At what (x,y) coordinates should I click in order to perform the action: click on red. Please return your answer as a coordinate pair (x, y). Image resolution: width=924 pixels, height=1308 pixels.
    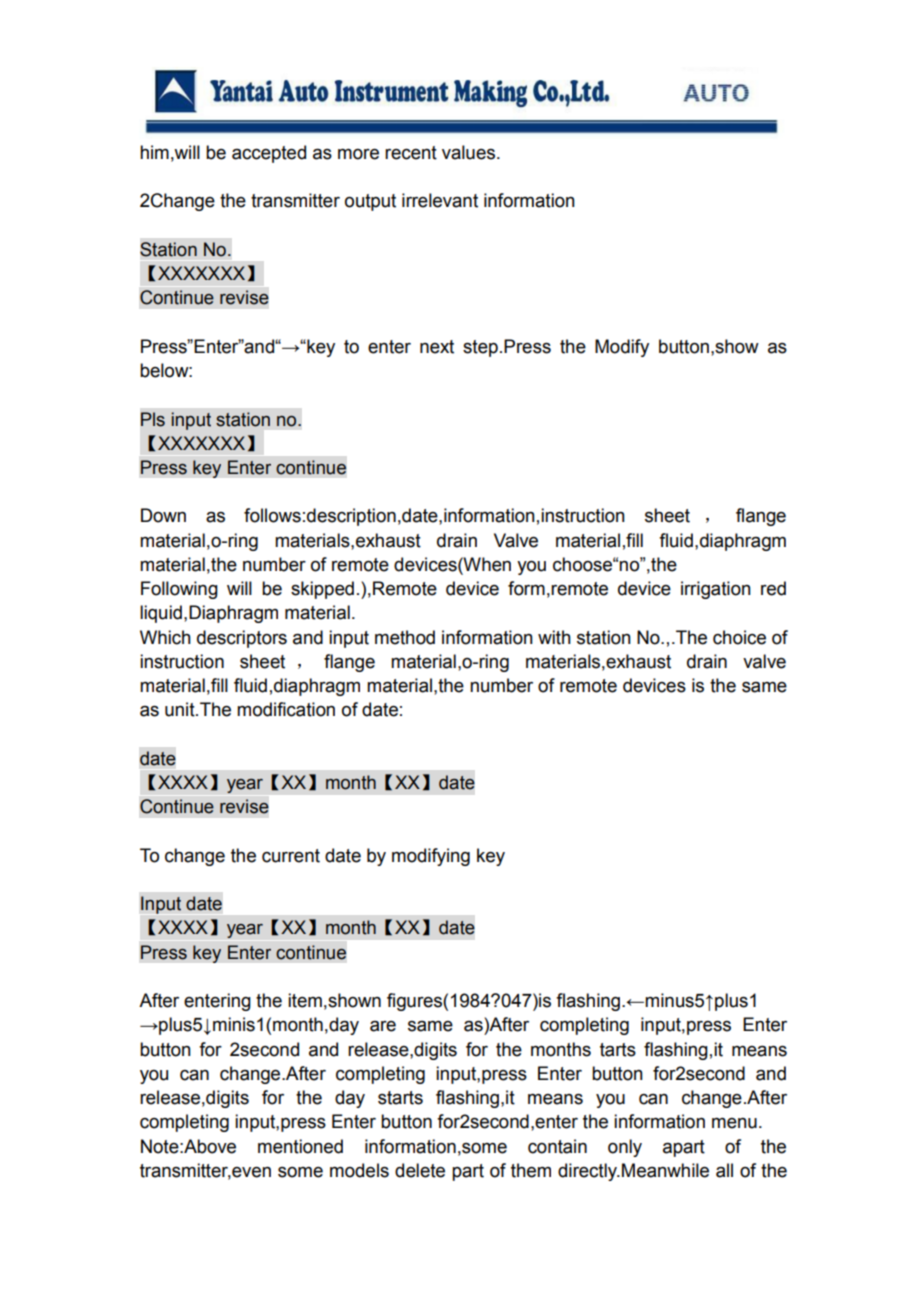
    Looking at the image, I should click on (773, 588).
